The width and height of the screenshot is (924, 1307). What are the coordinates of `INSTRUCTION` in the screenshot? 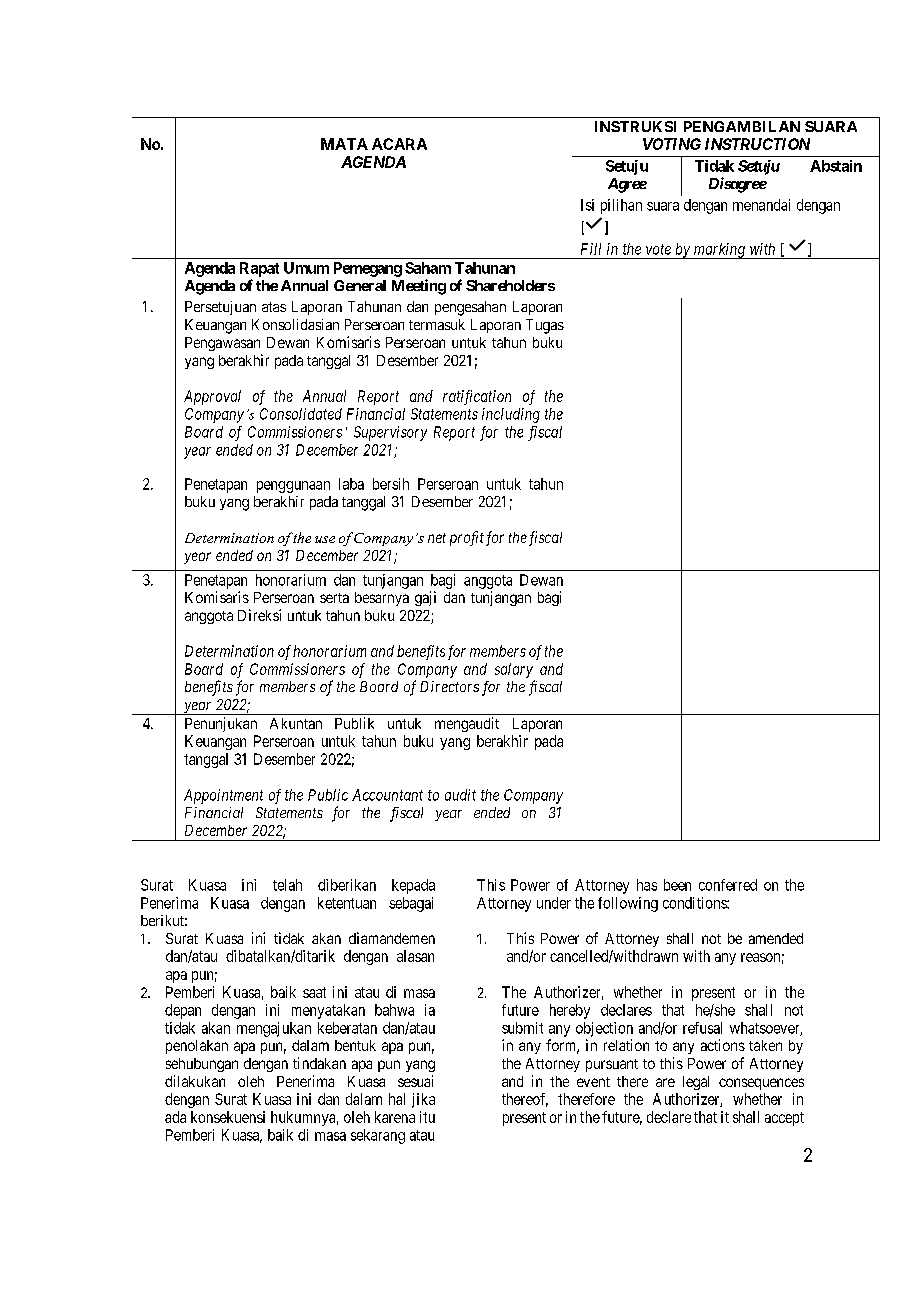 It's located at (757, 144).
